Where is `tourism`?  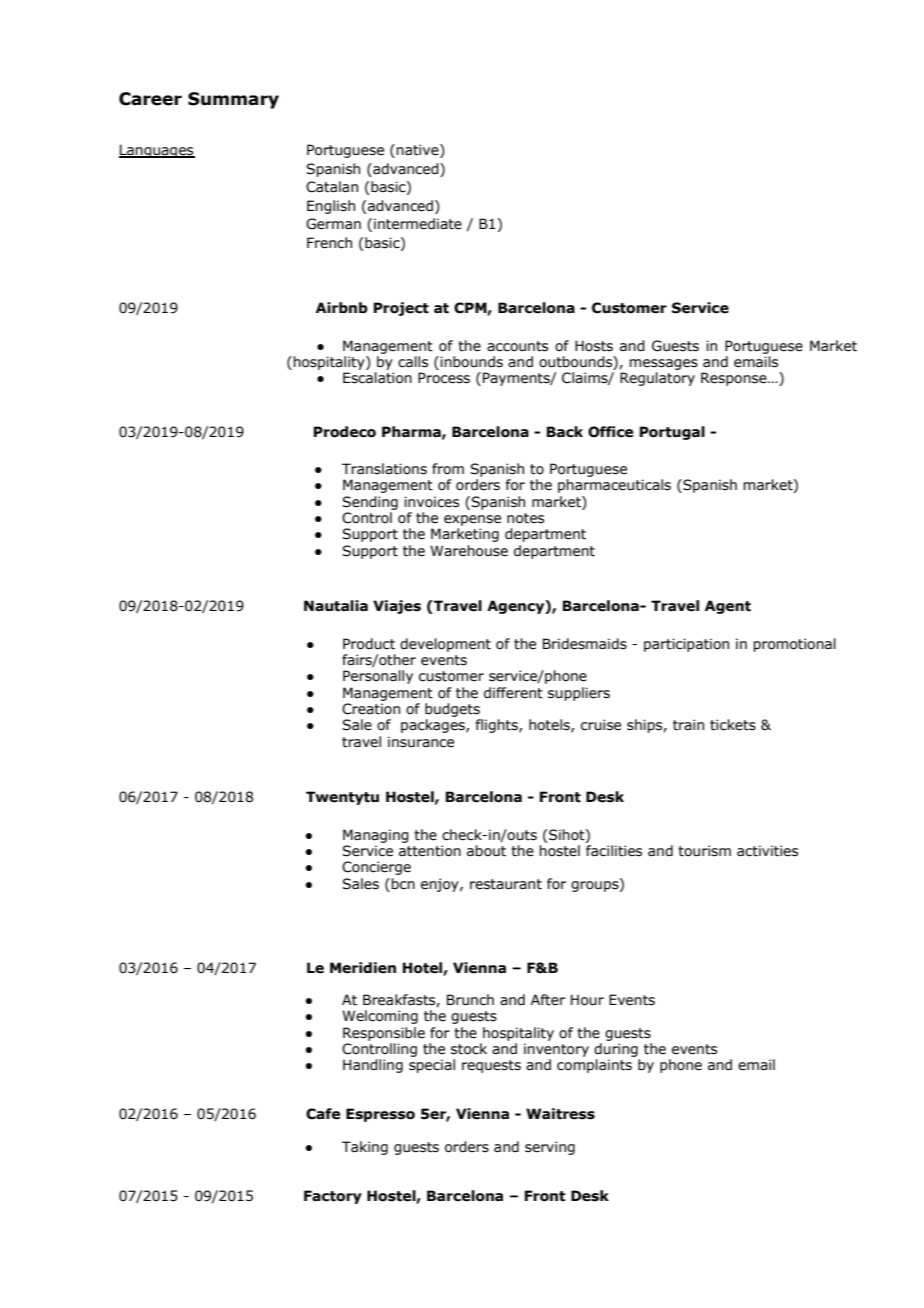
tourism is located at coordinates (704, 851).
